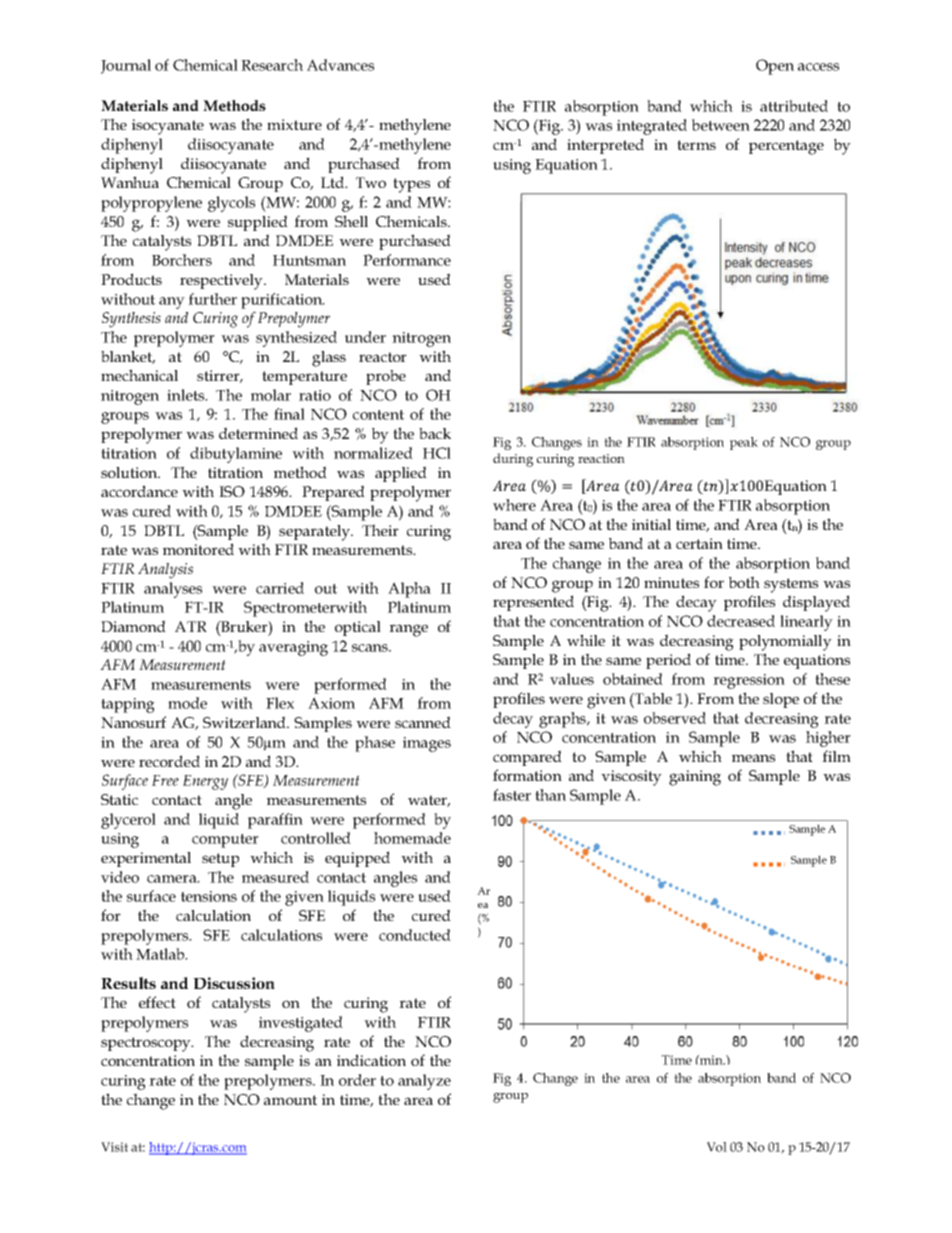 The width and height of the screenshot is (952, 1233). Describe the element at coordinates (290, 1100) in the screenshot. I see `amount` at that location.
